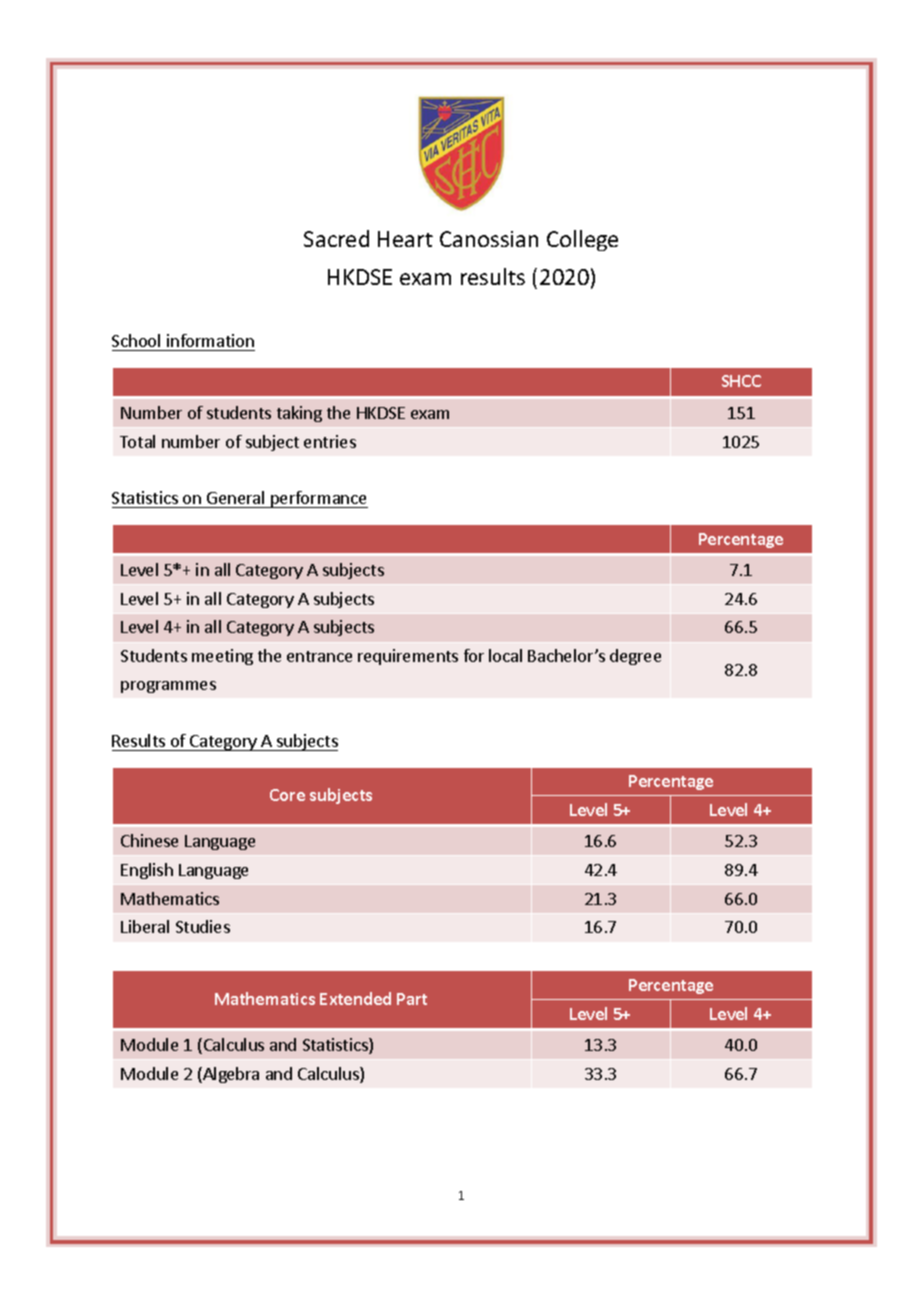 This screenshot has width=924, height=1308. What do you see at coordinates (408, 657) in the screenshot?
I see `requirements` at bounding box center [408, 657].
